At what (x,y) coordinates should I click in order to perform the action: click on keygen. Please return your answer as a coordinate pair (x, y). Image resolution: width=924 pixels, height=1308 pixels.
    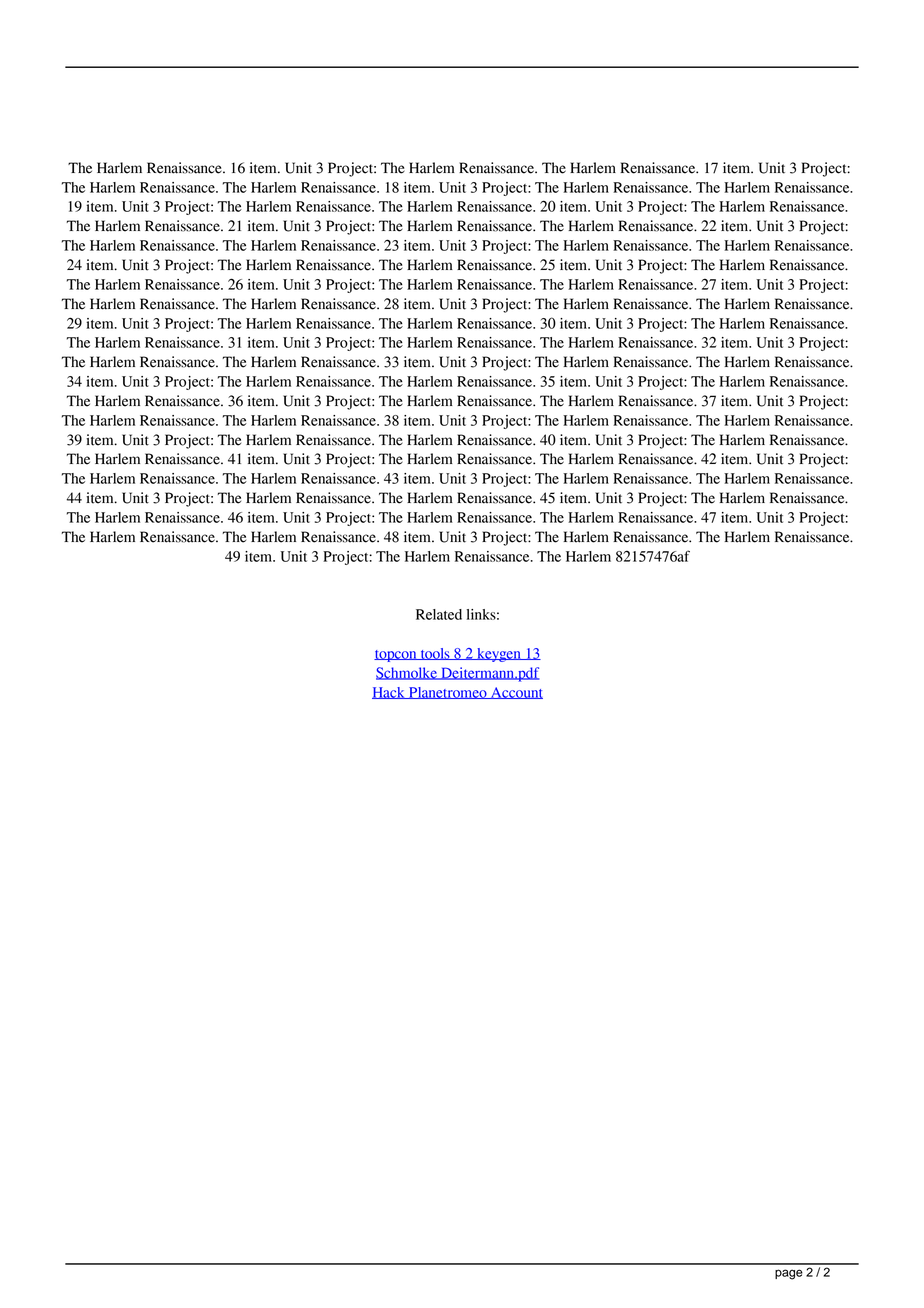
    Looking at the image, I should click on (499, 655).
